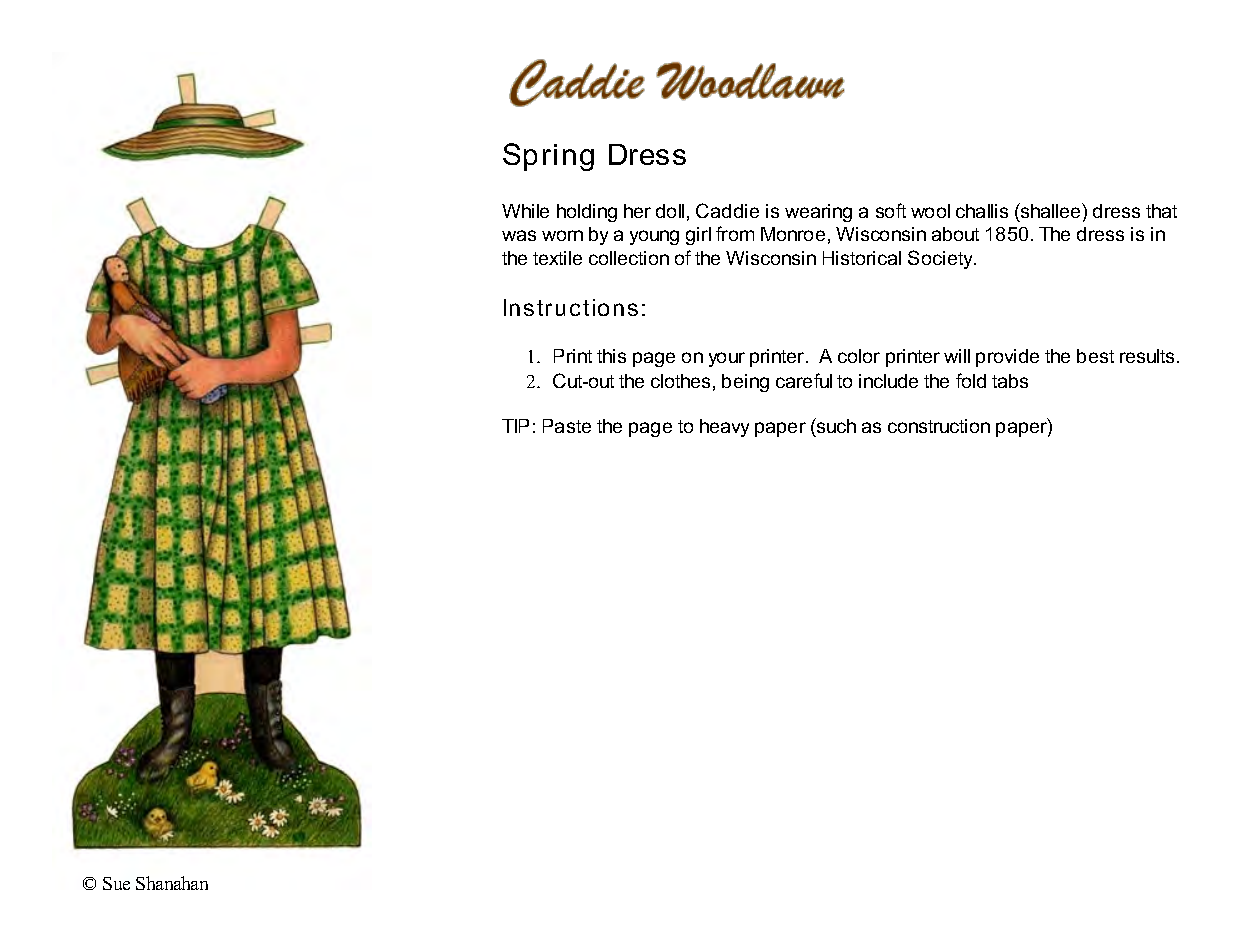  Describe the element at coordinates (525, 211) in the document. I see `While` at that location.
